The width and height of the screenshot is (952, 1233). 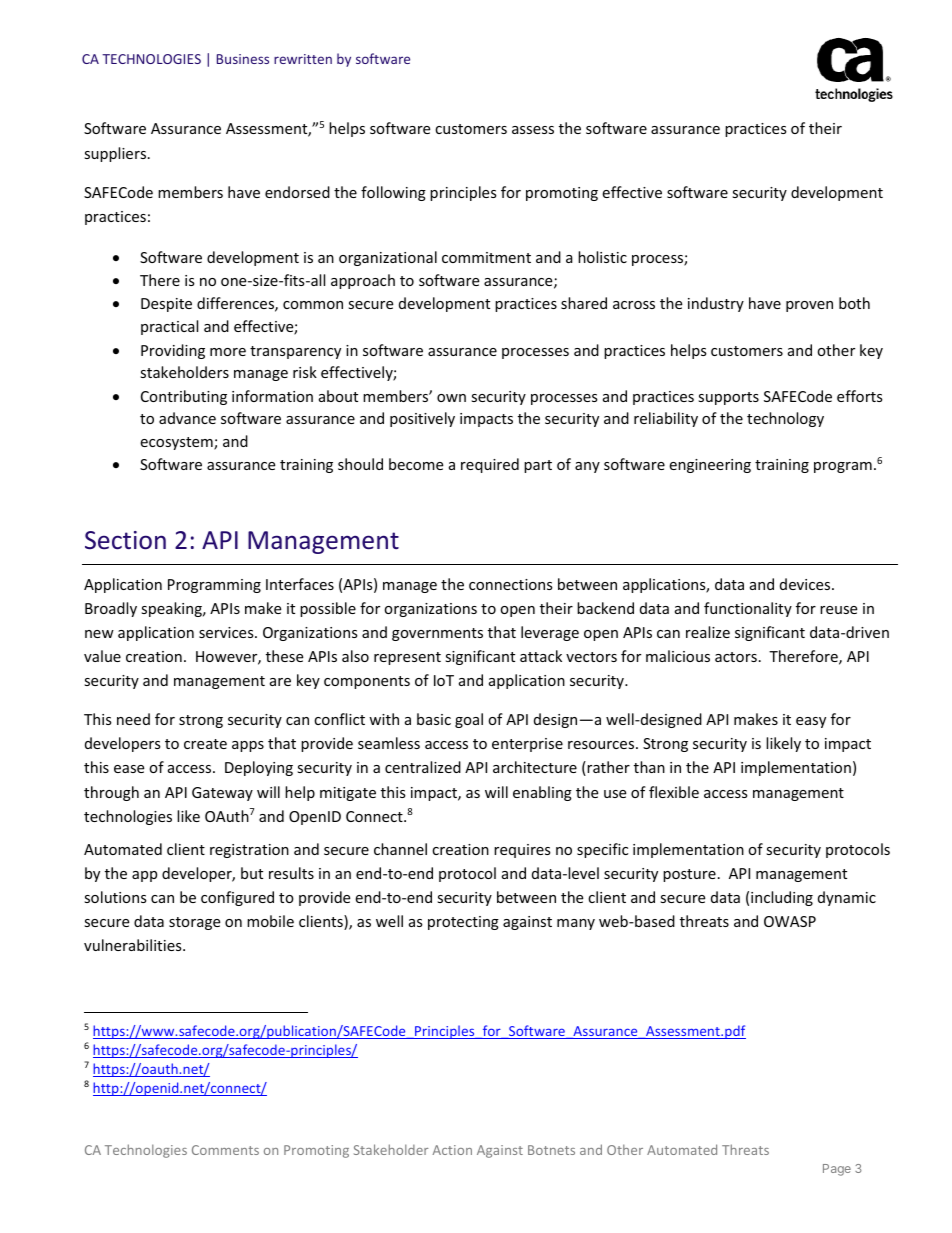 What do you see at coordinates (437, 634) in the screenshot?
I see `governments` at bounding box center [437, 634].
